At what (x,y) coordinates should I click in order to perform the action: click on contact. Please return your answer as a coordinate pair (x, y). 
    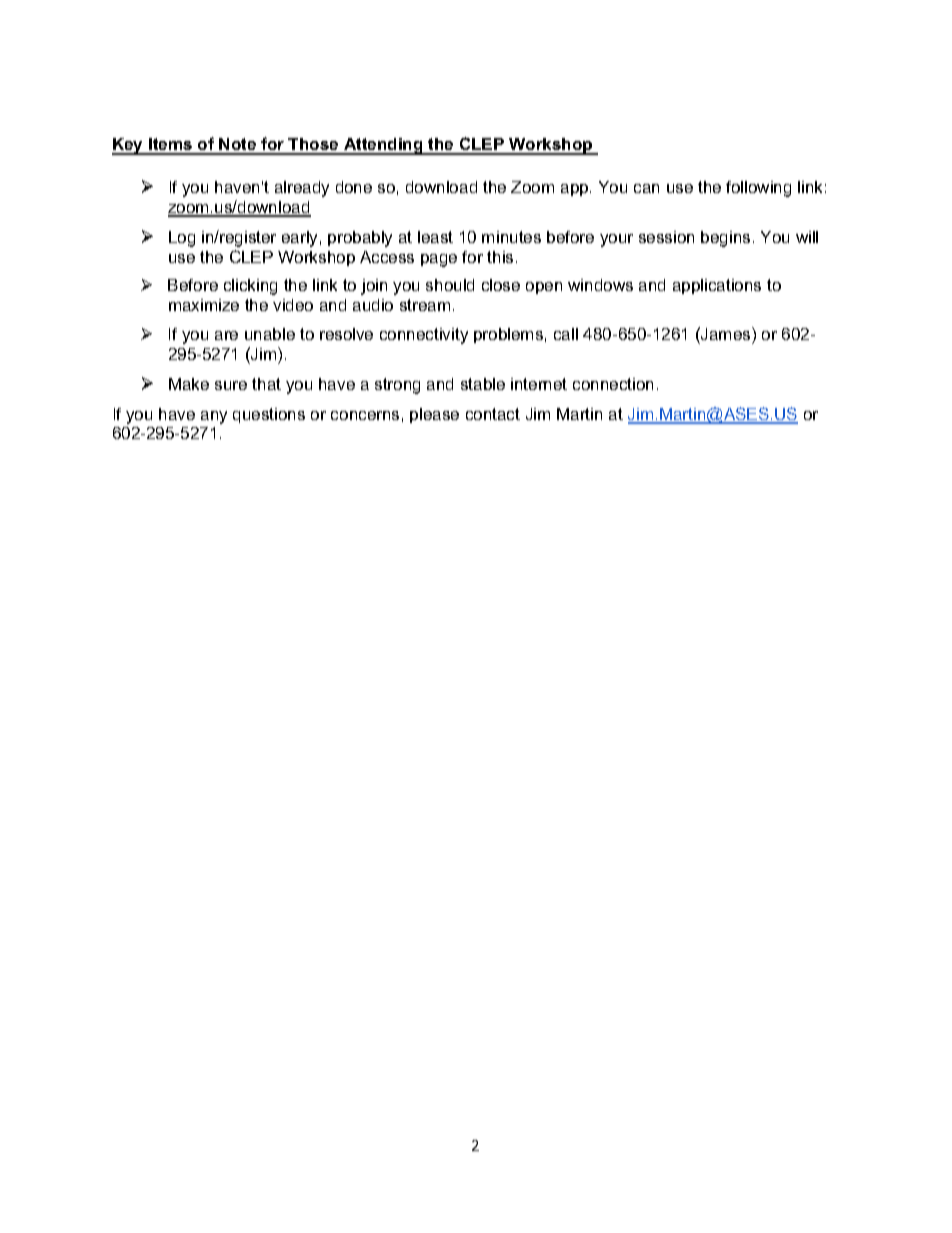
    Looking at the image, I should click on (493, 414).
